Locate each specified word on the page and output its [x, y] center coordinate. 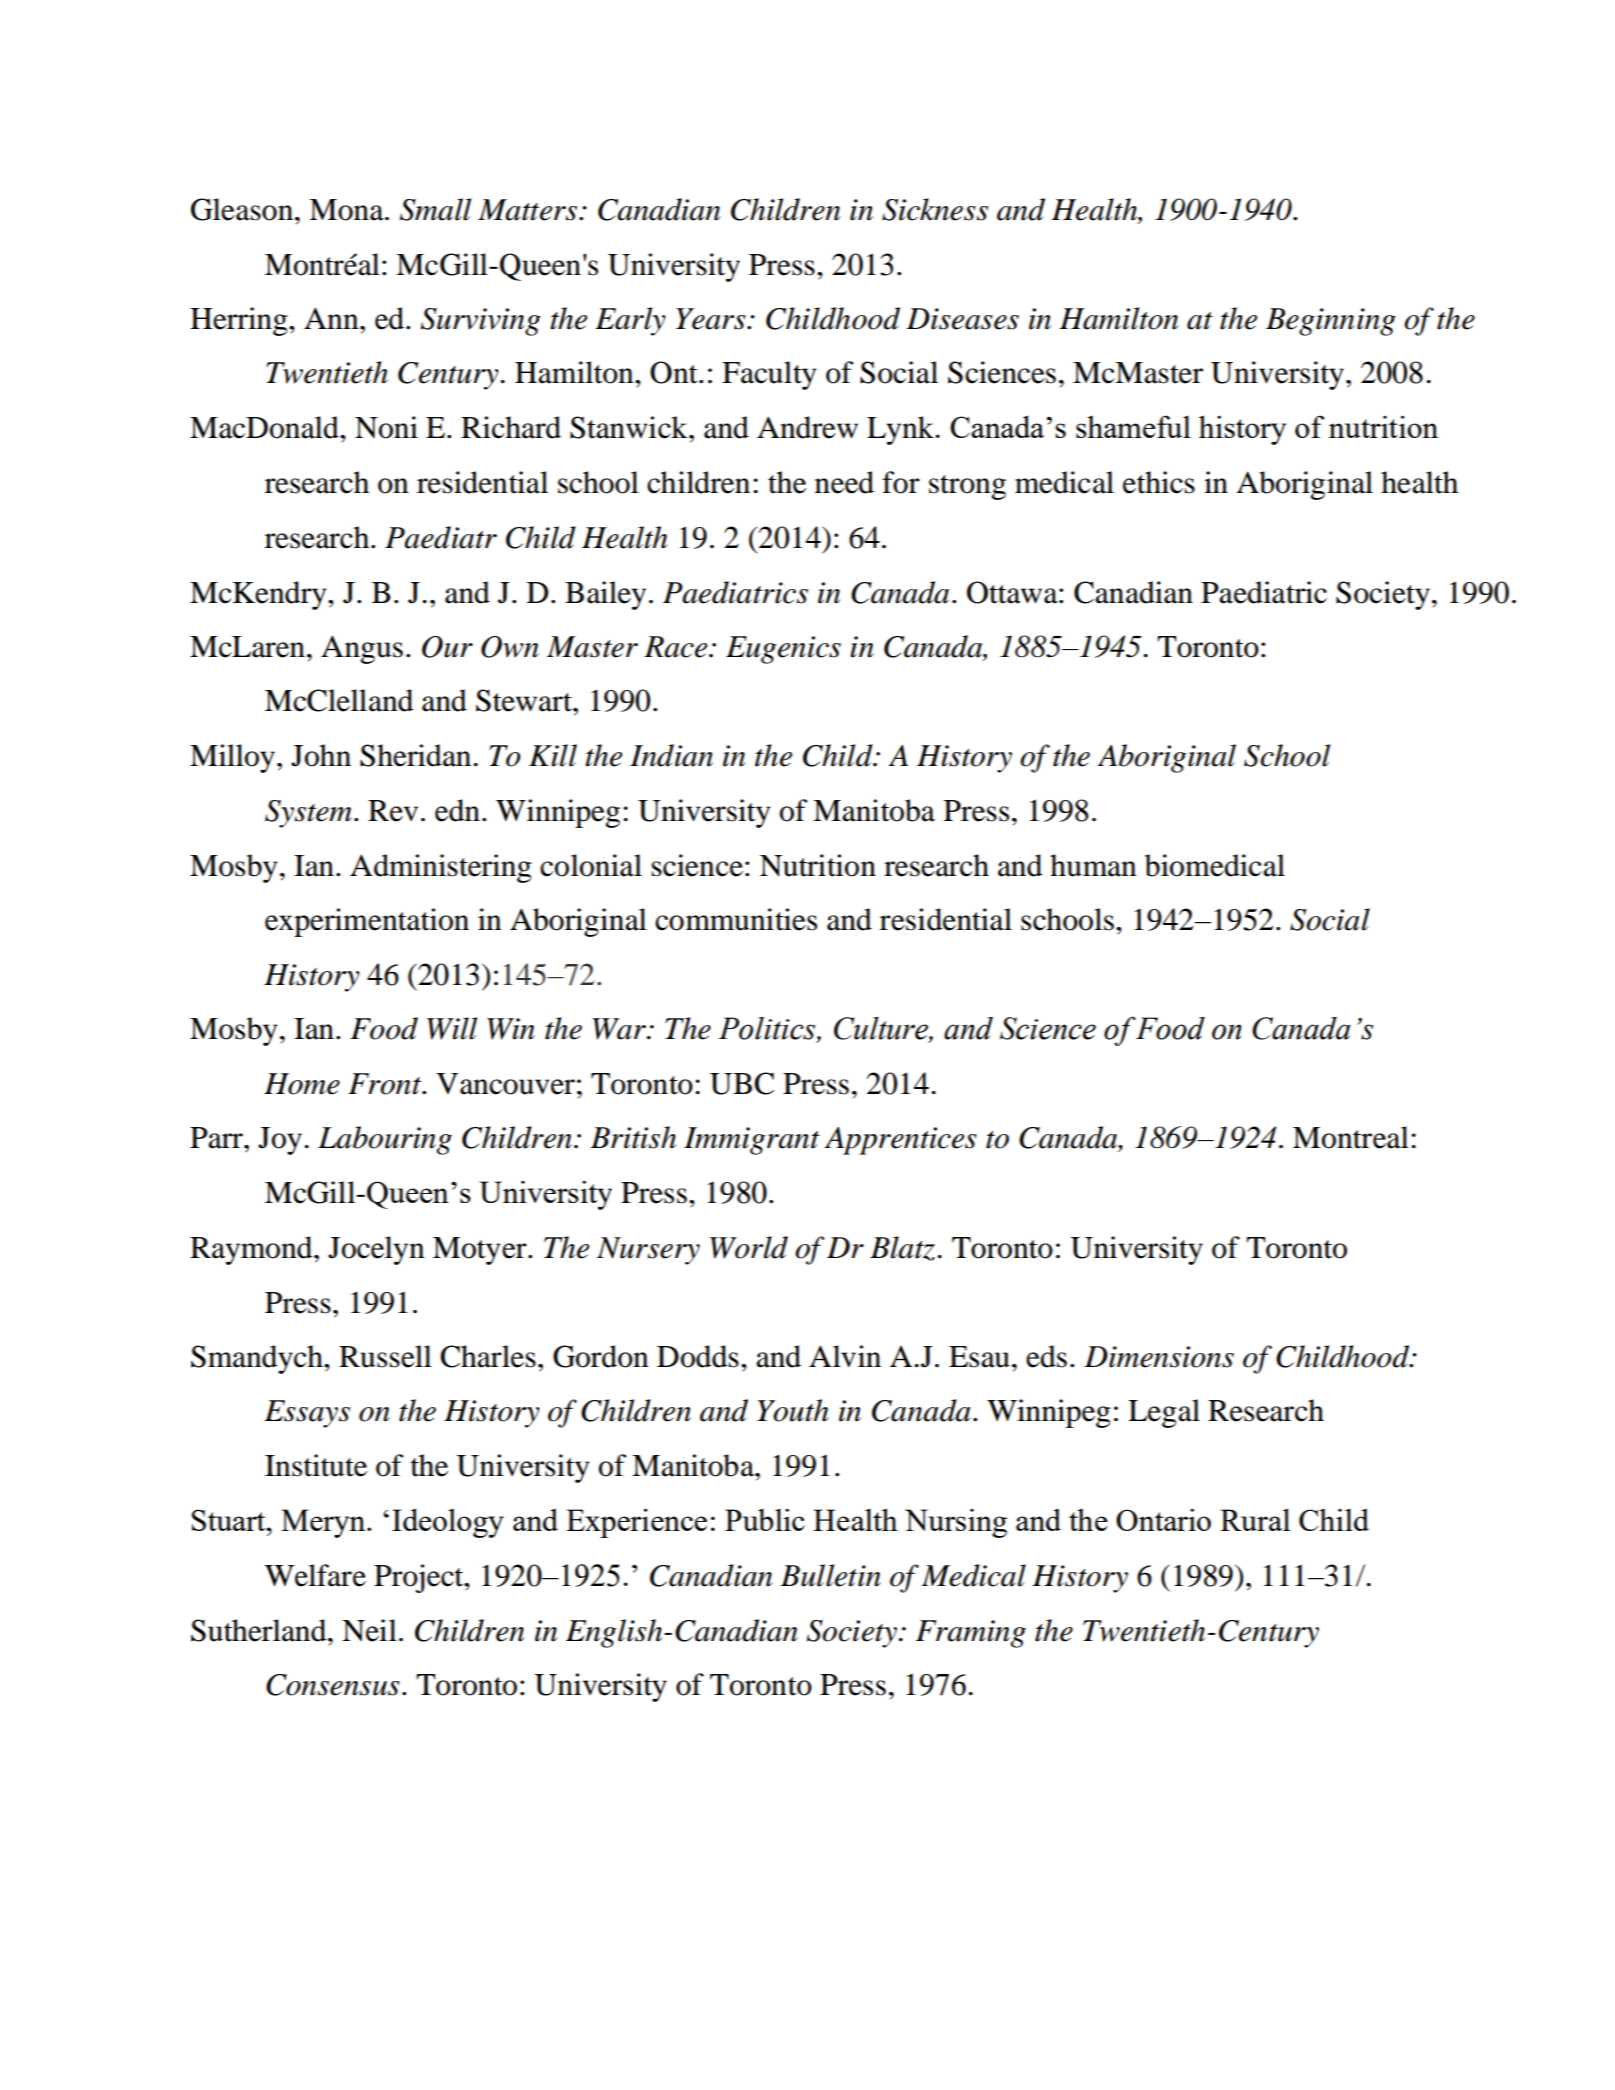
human [1093, 865]
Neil [369, 1630]
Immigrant [752, 1141]
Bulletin [831, 1575]
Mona [347, 210]
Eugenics [783, 650]
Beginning [1331, 322]
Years [712, 319]
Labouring [385, 1140]
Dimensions [1159, 1357]
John [321, 755]
